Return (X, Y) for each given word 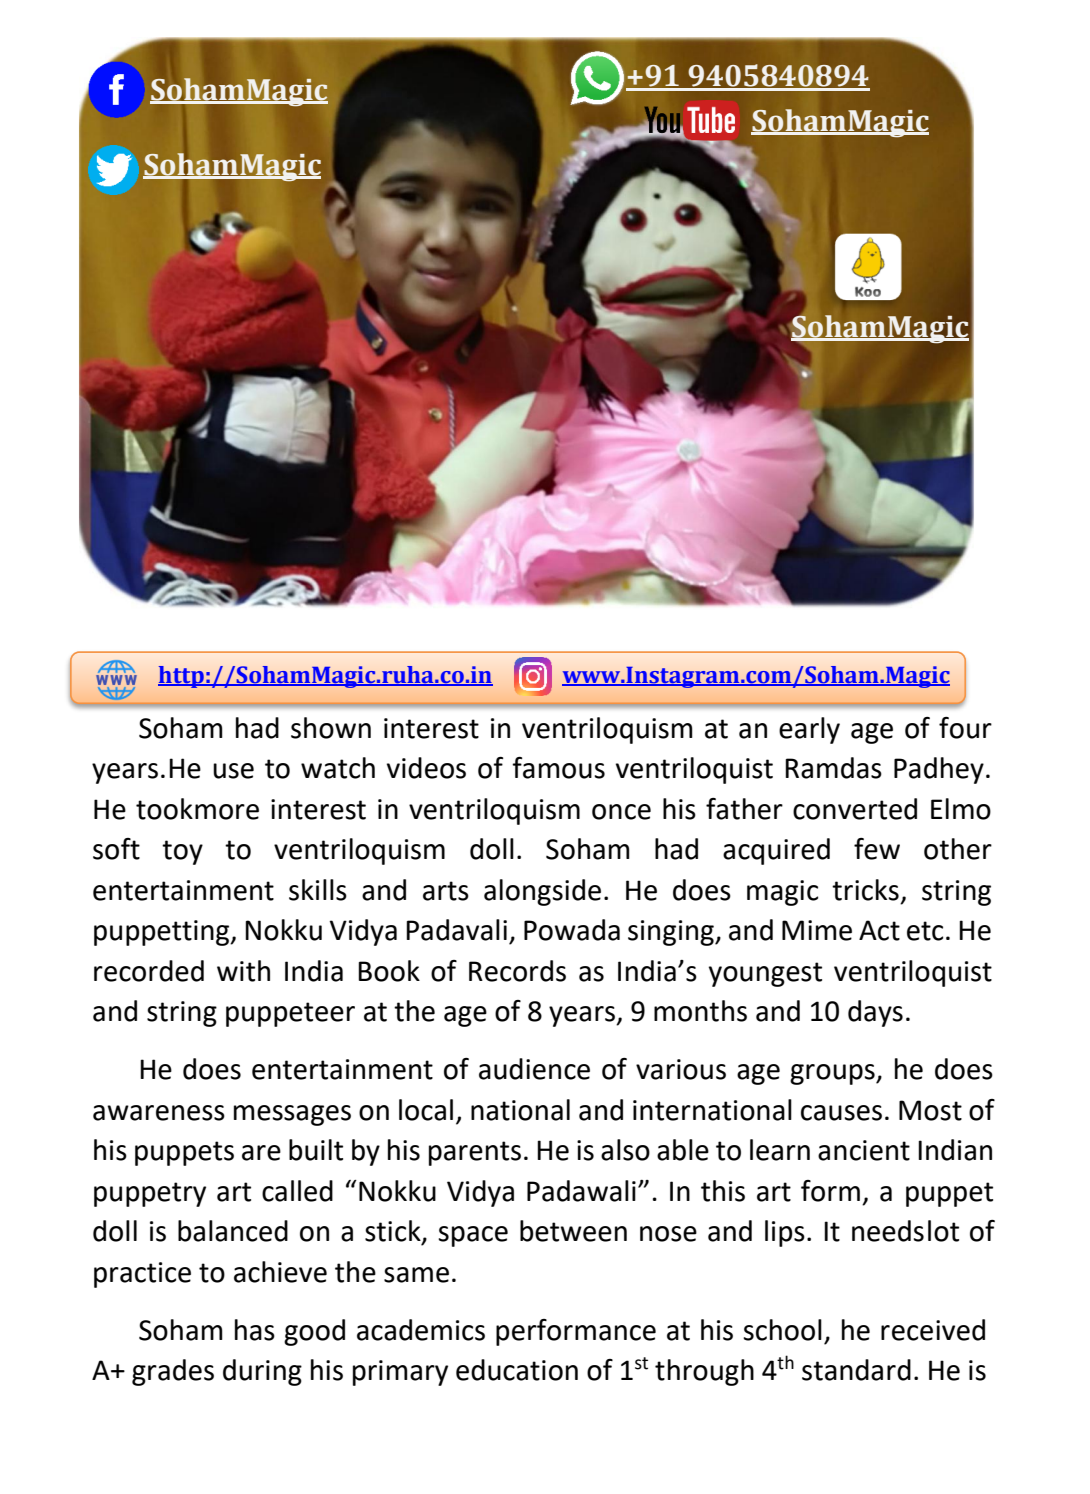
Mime (817, 930)
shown (331, 728)
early (809, 730)
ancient (864, 1150)
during (262, 1372)
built (316, 1150)
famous (558, 768)
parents (475, 1153)
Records (517, 971)
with (243, 971)
